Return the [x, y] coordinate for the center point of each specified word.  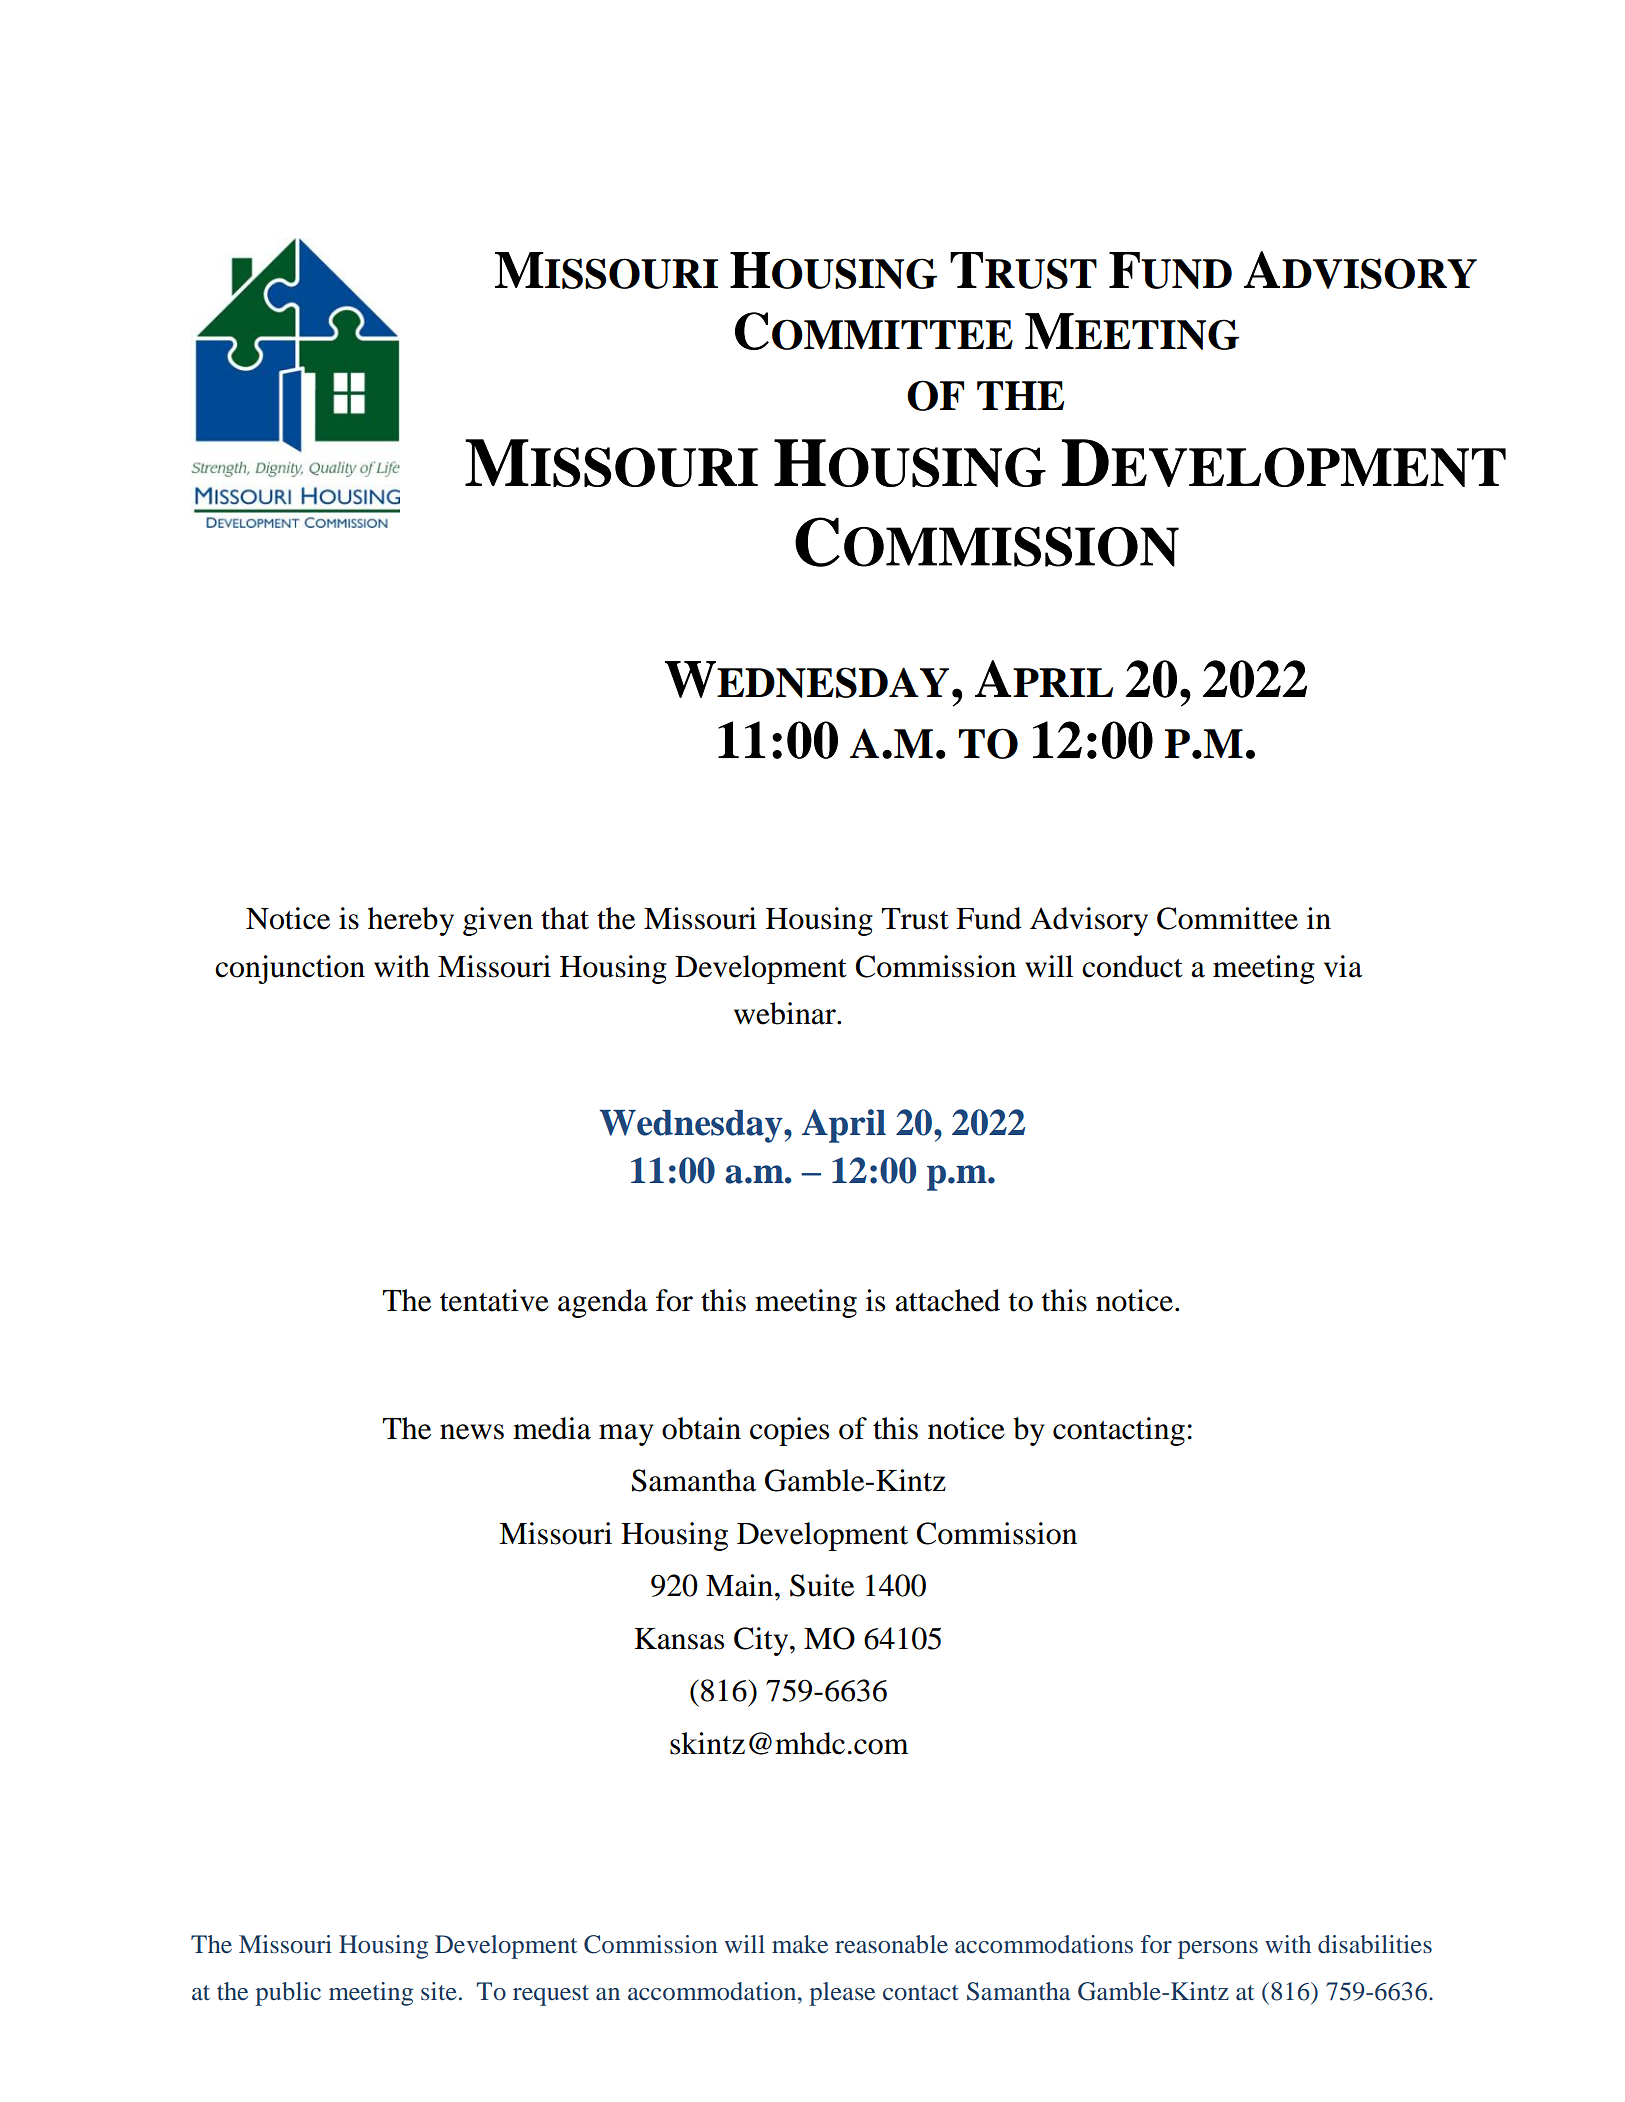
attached [947, 1300]
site [439, 1991]
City [762, 1641]
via [1343, 966]
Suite [822, 1585]
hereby [411, 921]
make [800, 1944]
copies [789, 1431]
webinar [786, 1013]
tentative [494, 1300]
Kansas [679, 1639]
